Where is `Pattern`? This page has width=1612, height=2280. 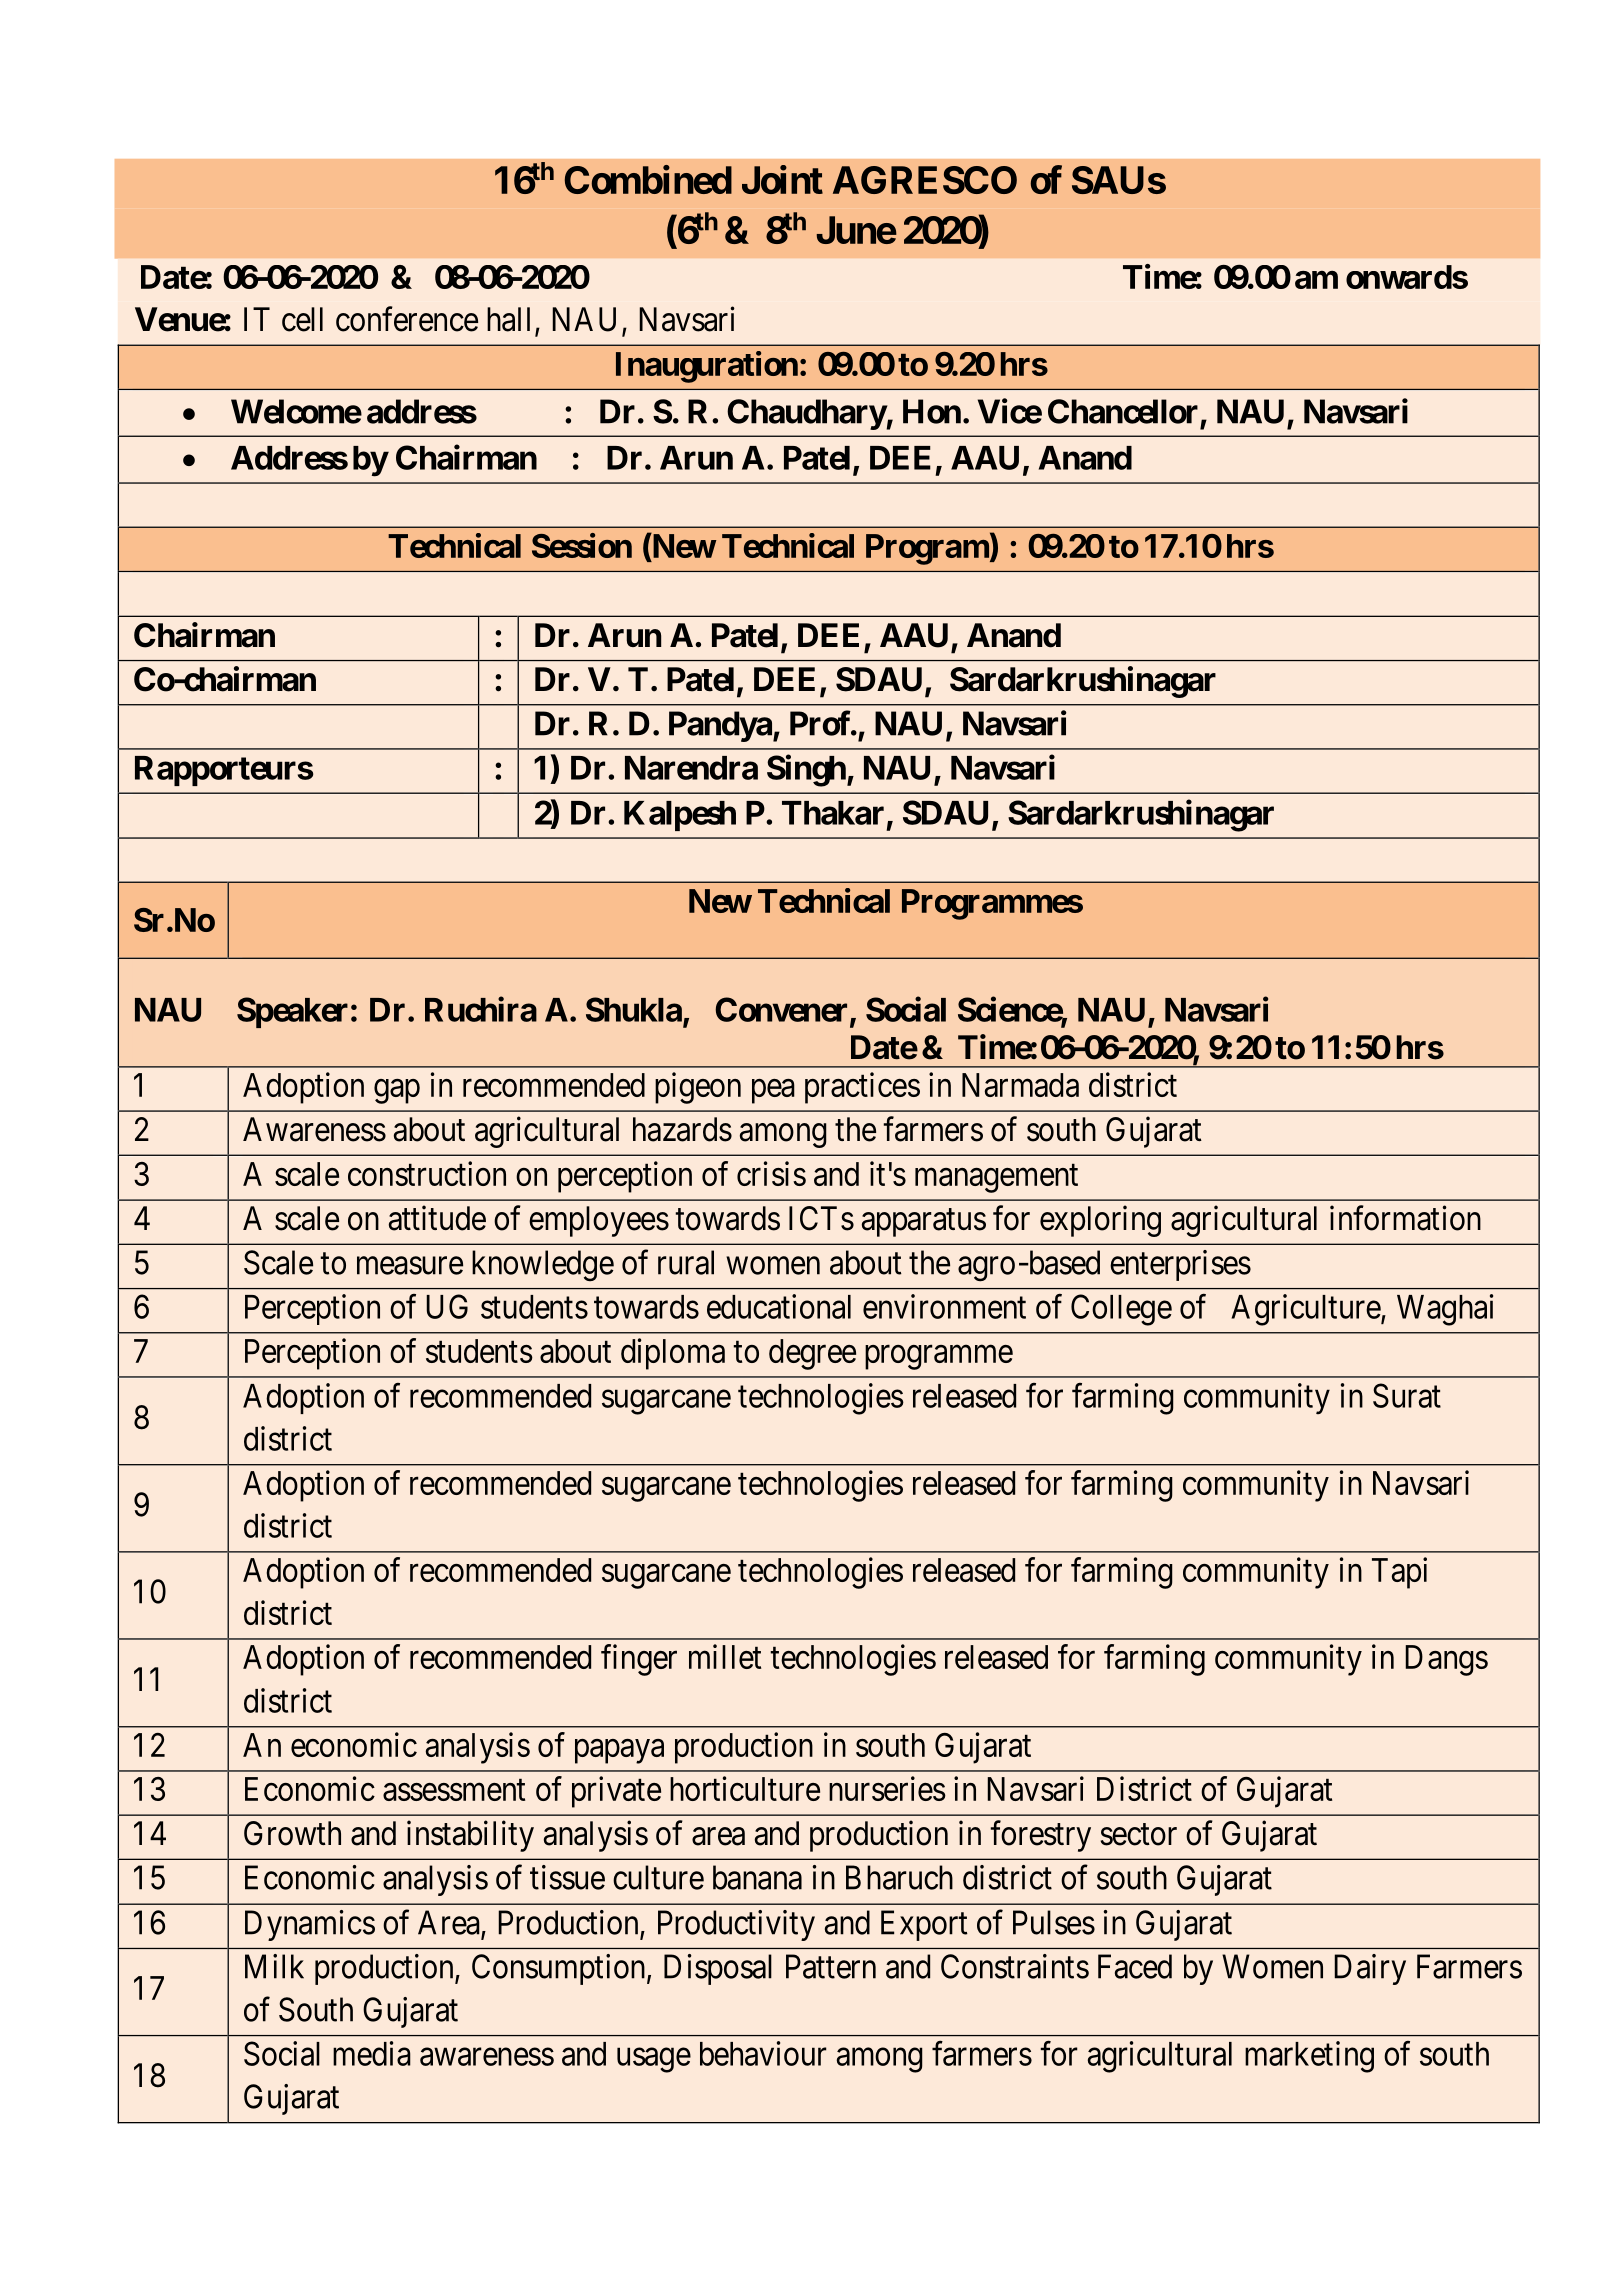 Pattern is located at coordinates (831, 1966).
